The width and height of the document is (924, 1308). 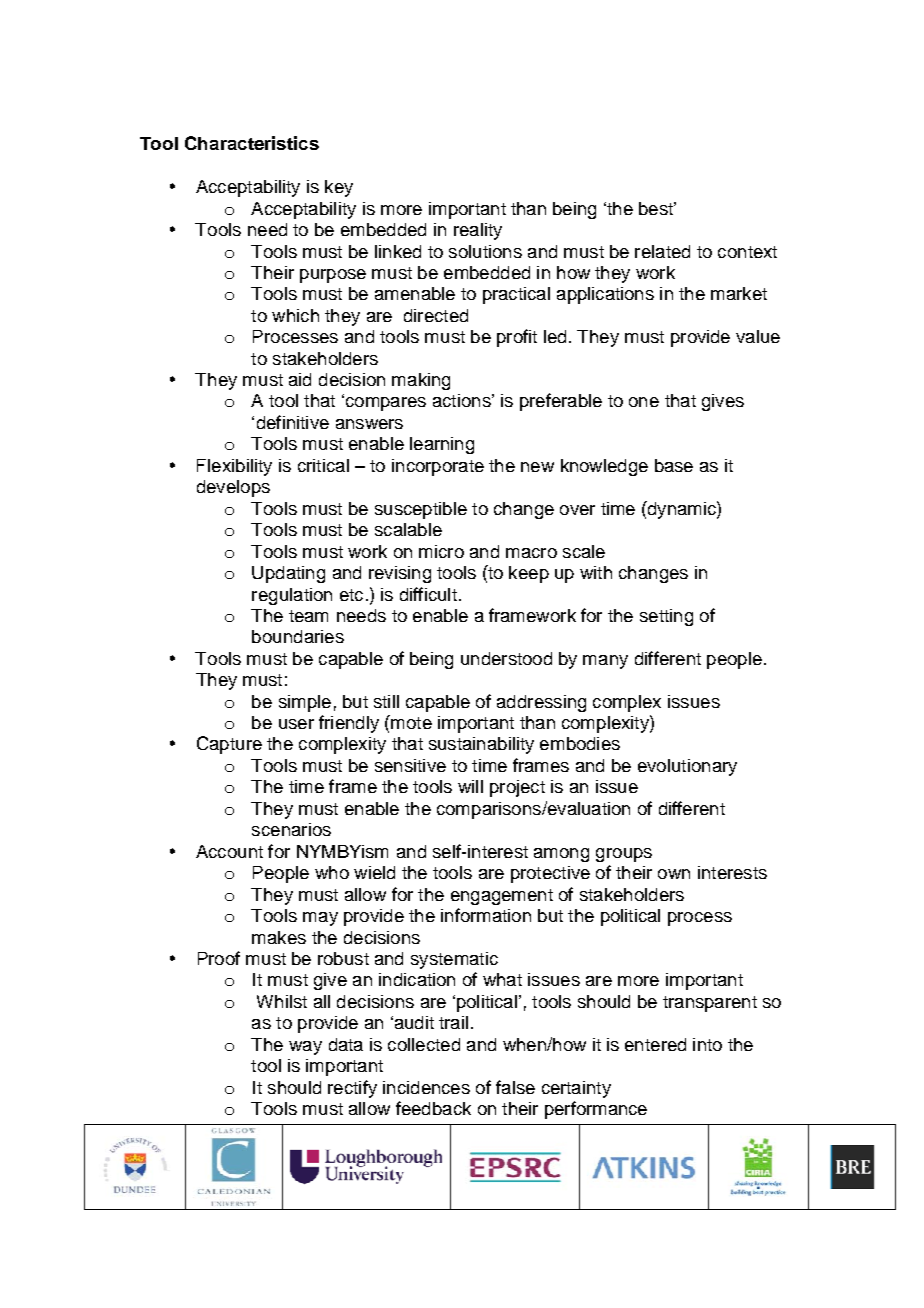 What do you see at coordinates (305, 1048) in the document?
I see `way` at bounding box center [305, 1048].
